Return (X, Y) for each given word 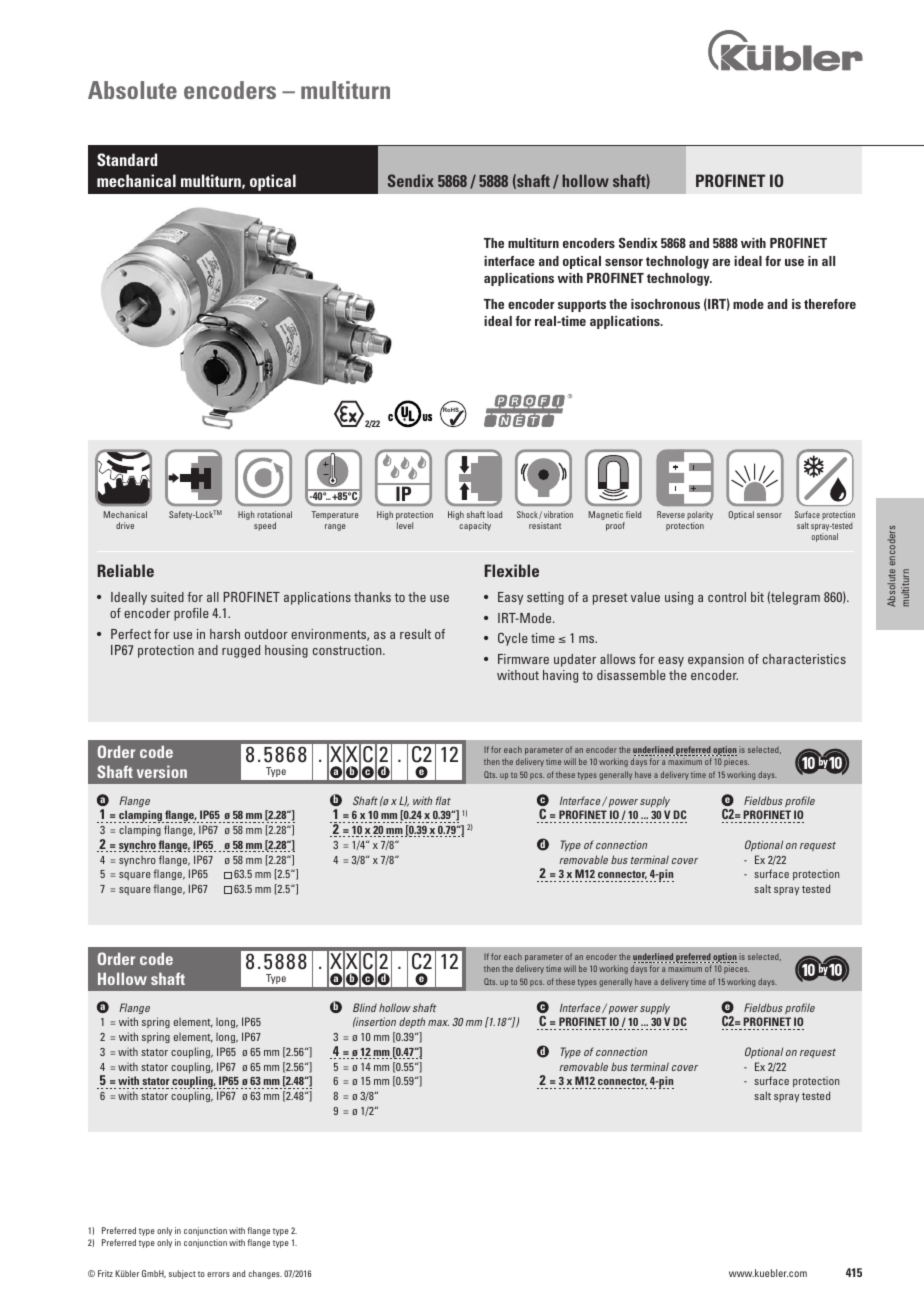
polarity (700, 517)
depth (412, 1022)
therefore (830, 304)
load (494, 514)
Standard (127, 159)
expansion (716, 660)
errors (218, 1274)
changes (265, 1274)
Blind (365, 1007)
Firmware (523, 659)
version (162, 771)
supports (582, 306)
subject (182, 1274)
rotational (274, 514)
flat (443, 800)
